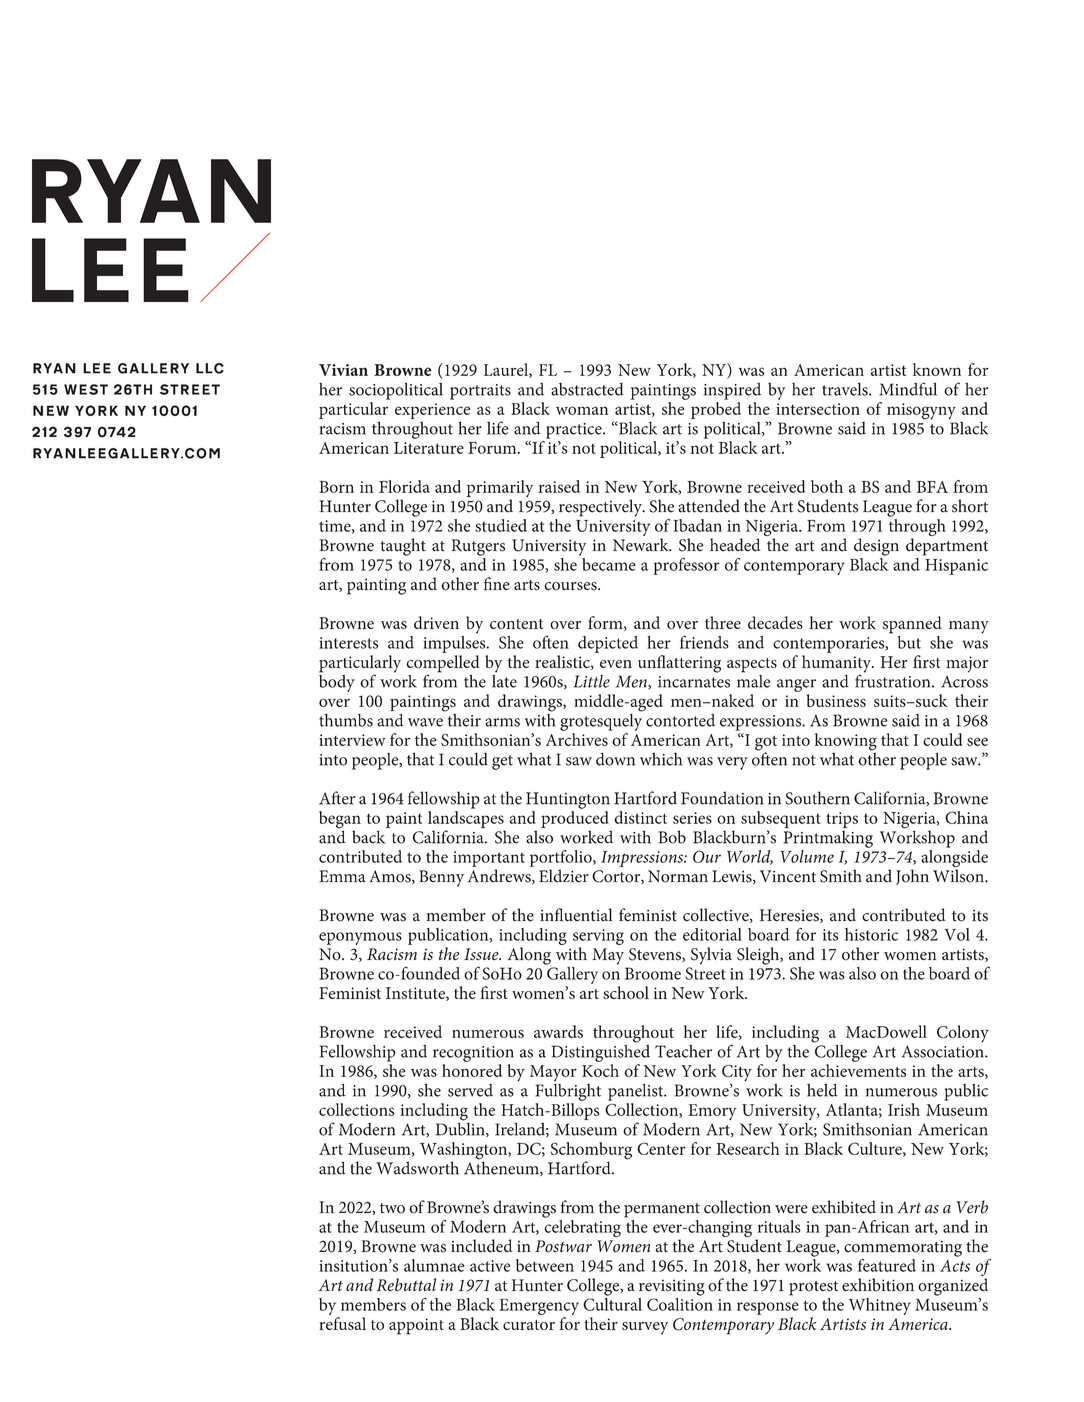 Image resolution: width=1084 pixels, height=1402 pixels. What do you see at coordinates (912, 877) in the screenshot?
I see `John` at bounding box center [912, 877].
